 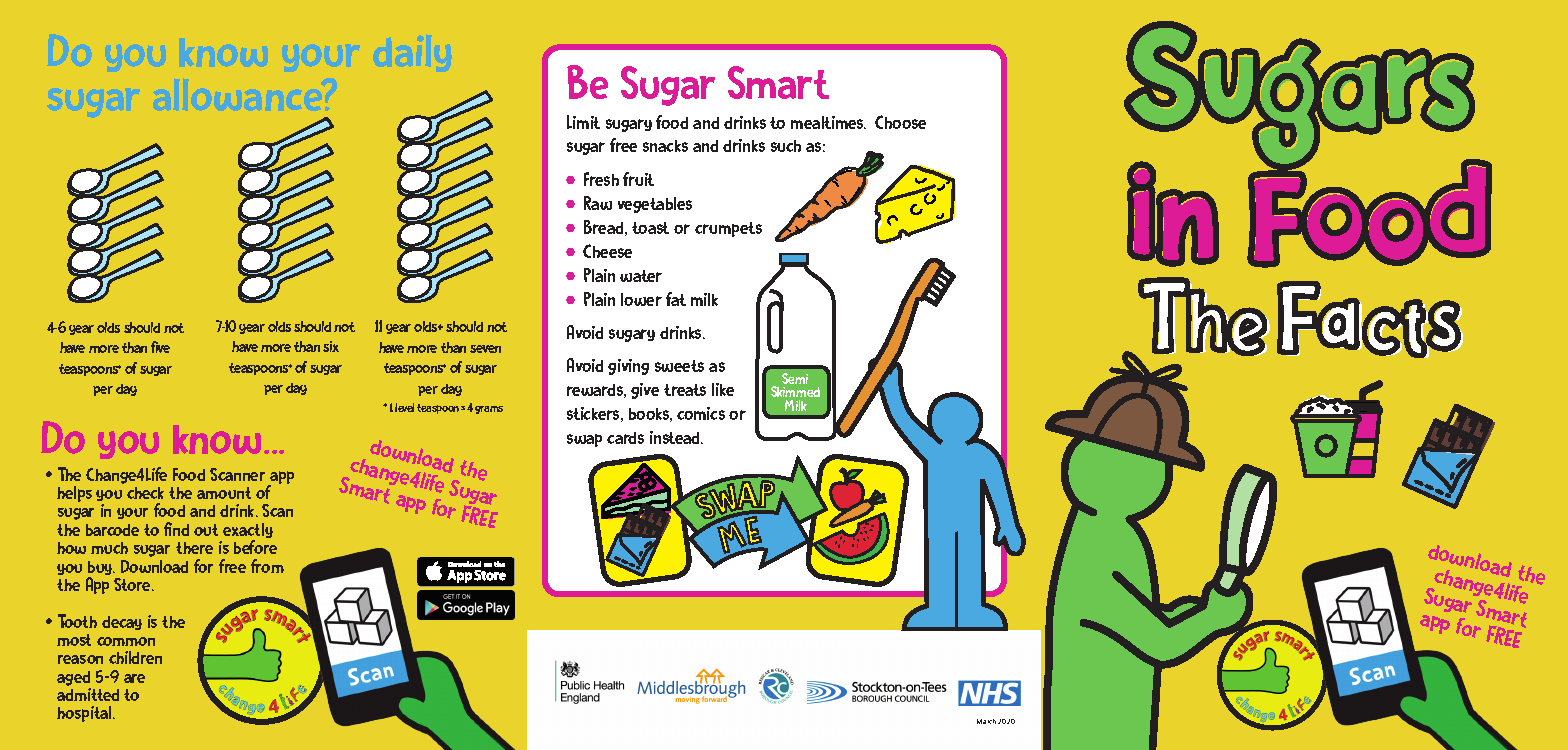 I want to click on check, so click(x=145, y=493).
